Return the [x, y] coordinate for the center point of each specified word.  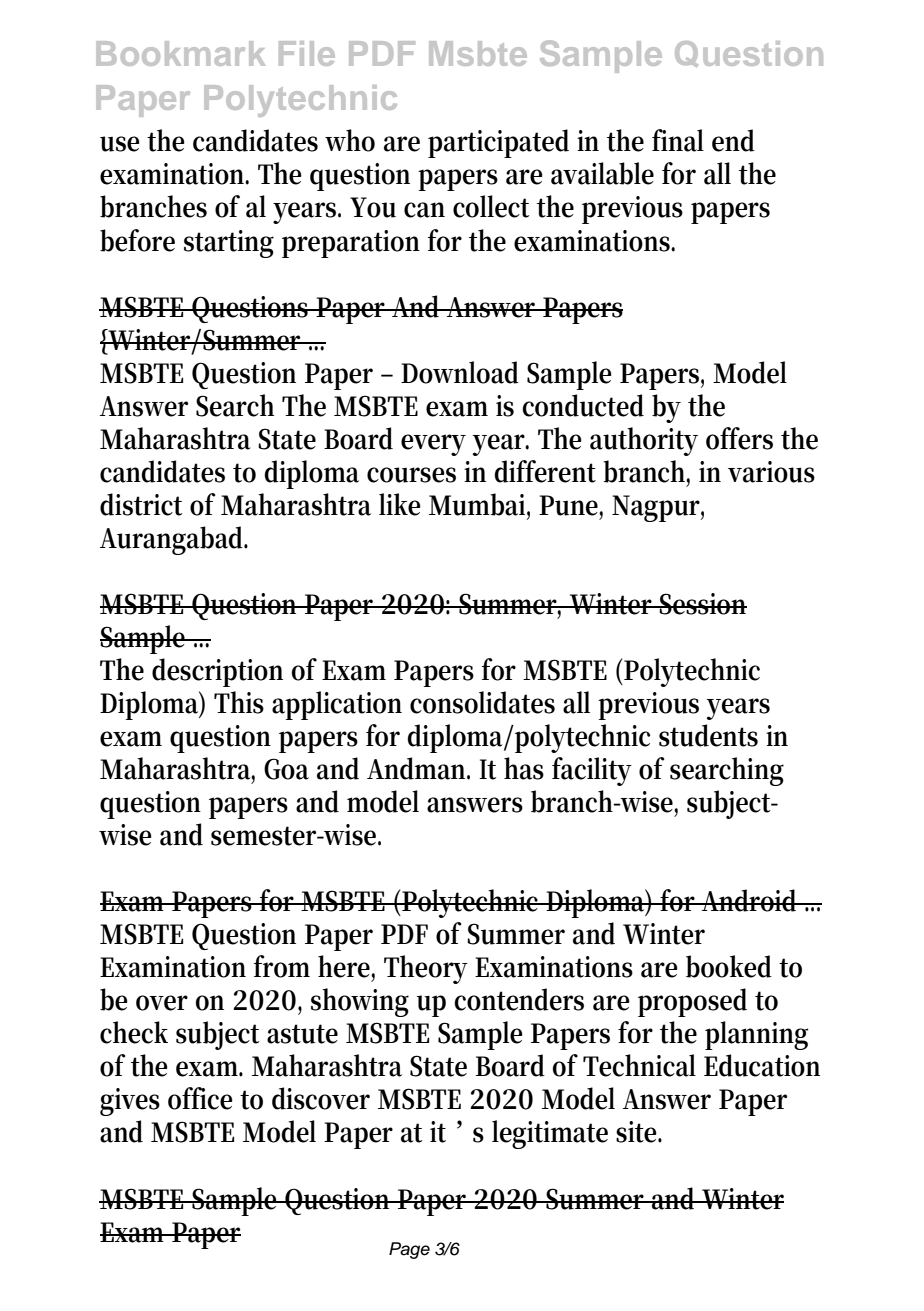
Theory [426, 969]
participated [498, 143]
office [200, 1098]
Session [702, 604]
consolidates [482, 702]
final [678, 140]
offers [739, 438]
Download [460, 372]
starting [229, 244]
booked [729, 966]
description [217, 672]
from [282, 966]
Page [409, 1250]
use [120, 144]
